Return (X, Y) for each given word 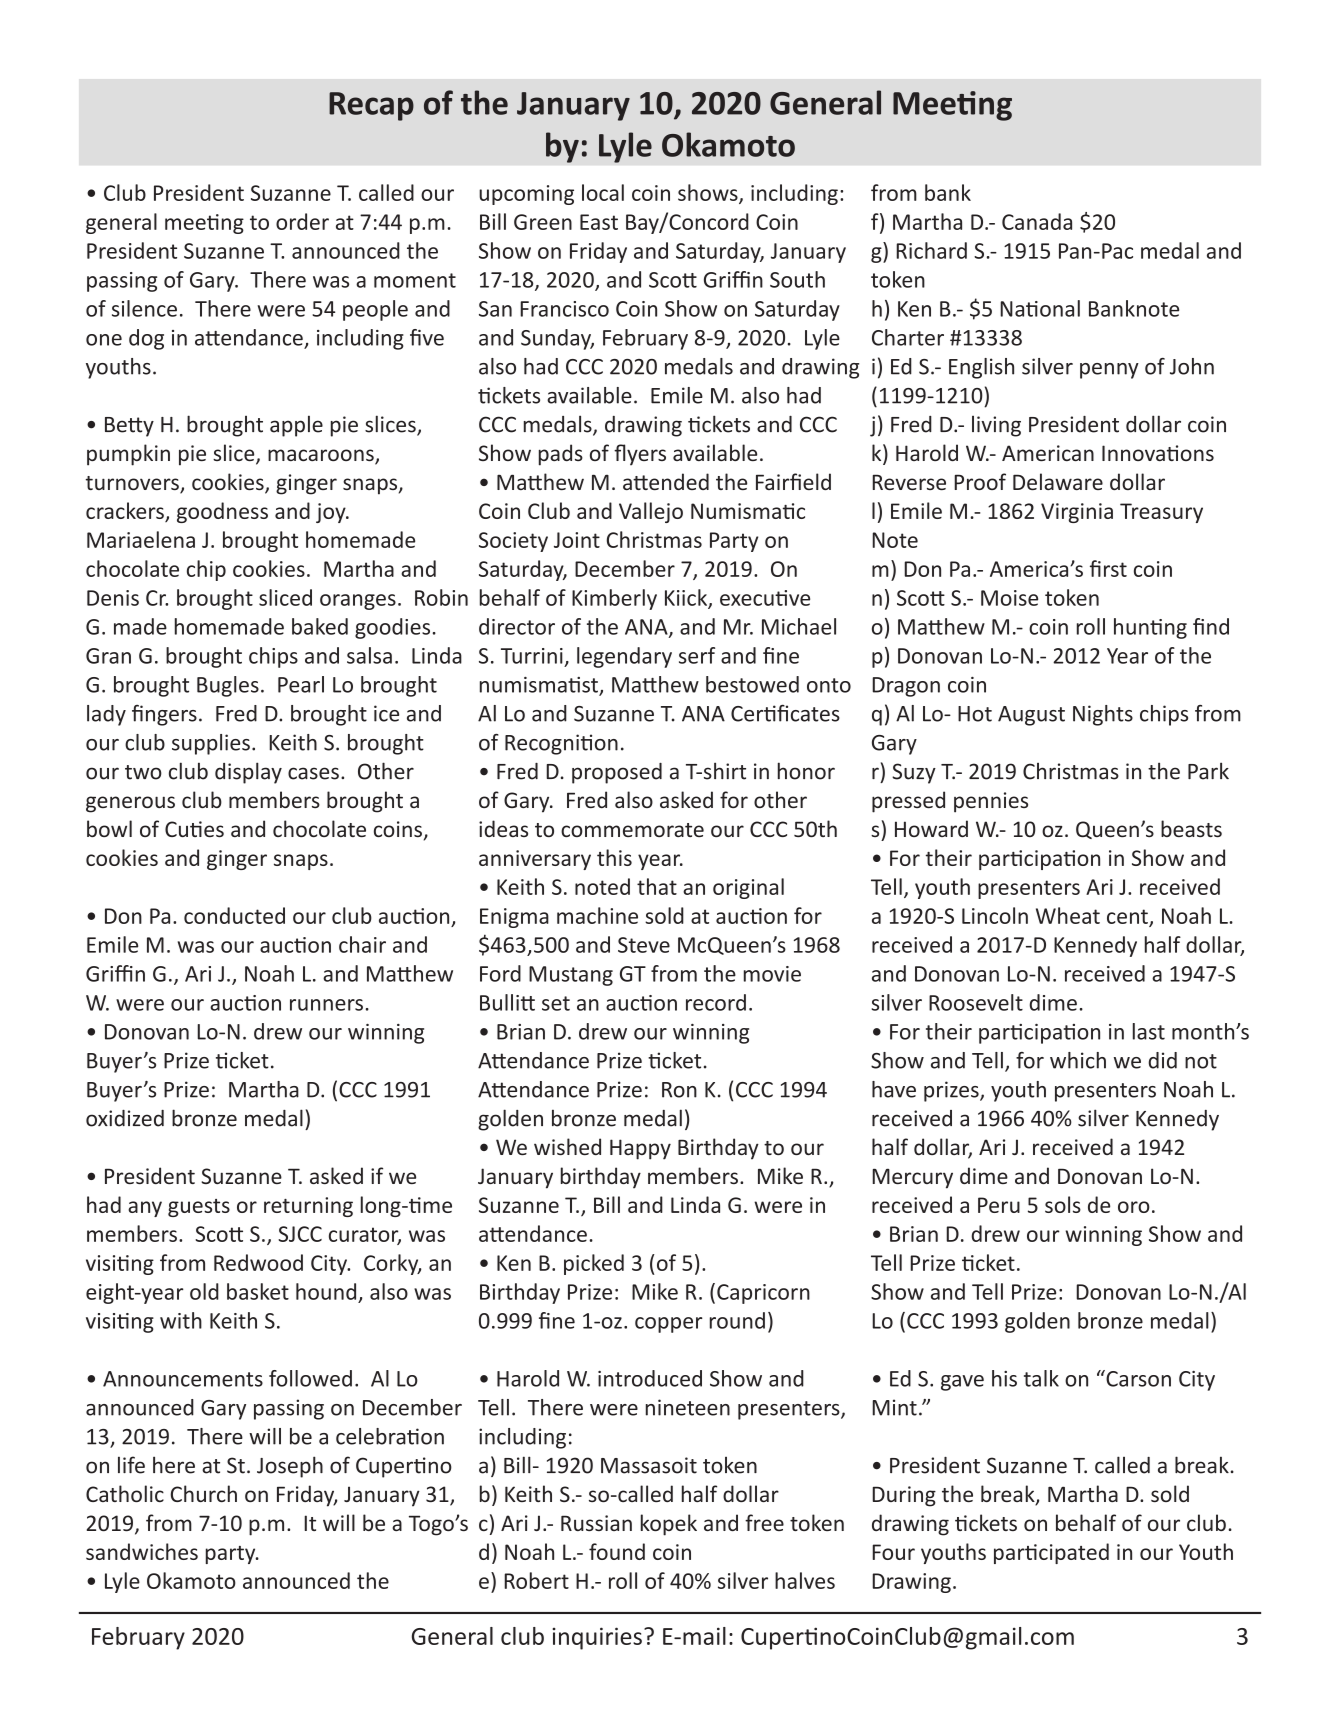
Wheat (1068, 915)
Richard (931, 250)
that (657, 886)
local (603, 192)
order (302, 221)
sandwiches (142, 1551)
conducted (234, 915)
